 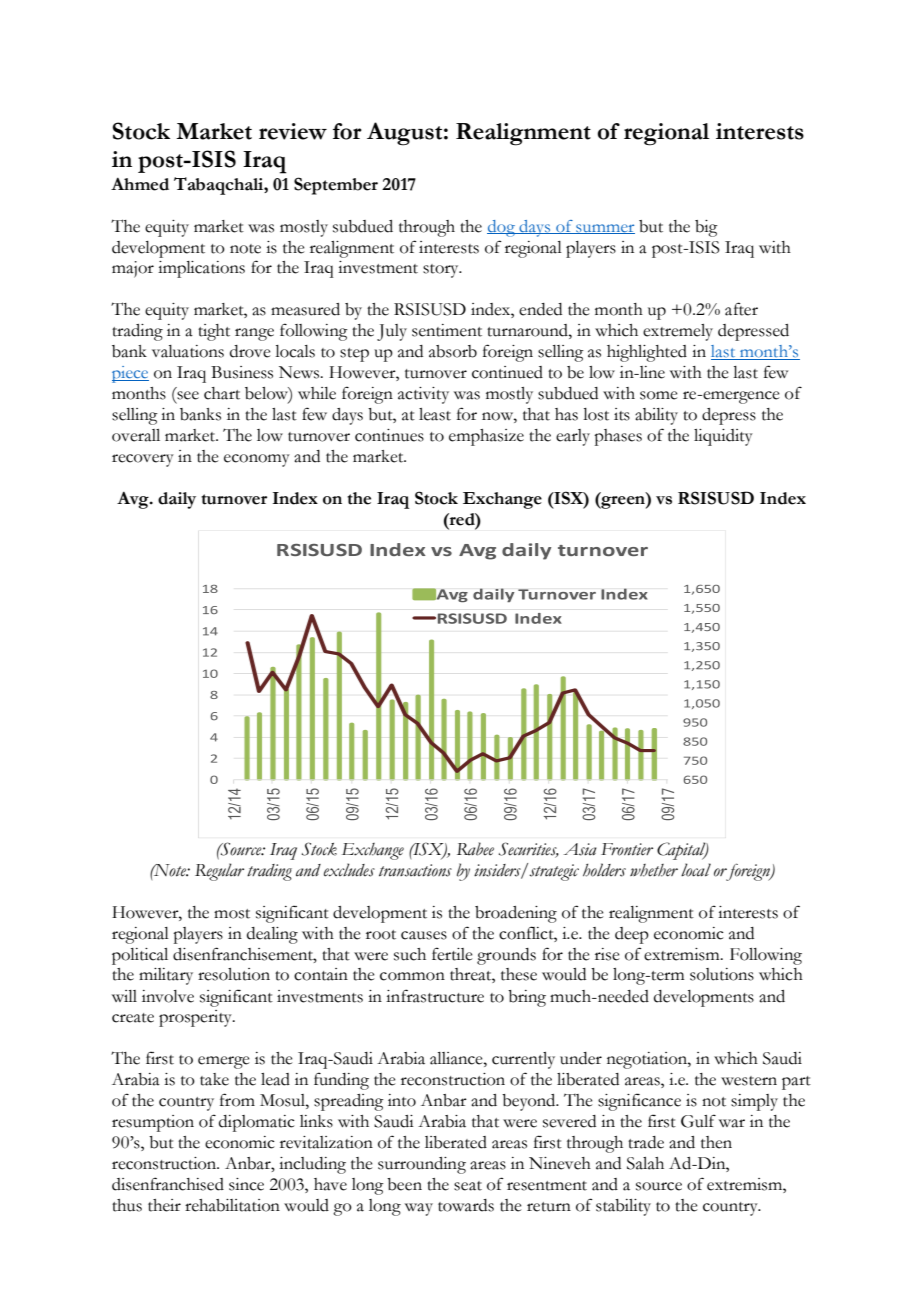 What do you see at coordinates (706, 228) in the image?
I see `big` at bounding box center [706, 228].
